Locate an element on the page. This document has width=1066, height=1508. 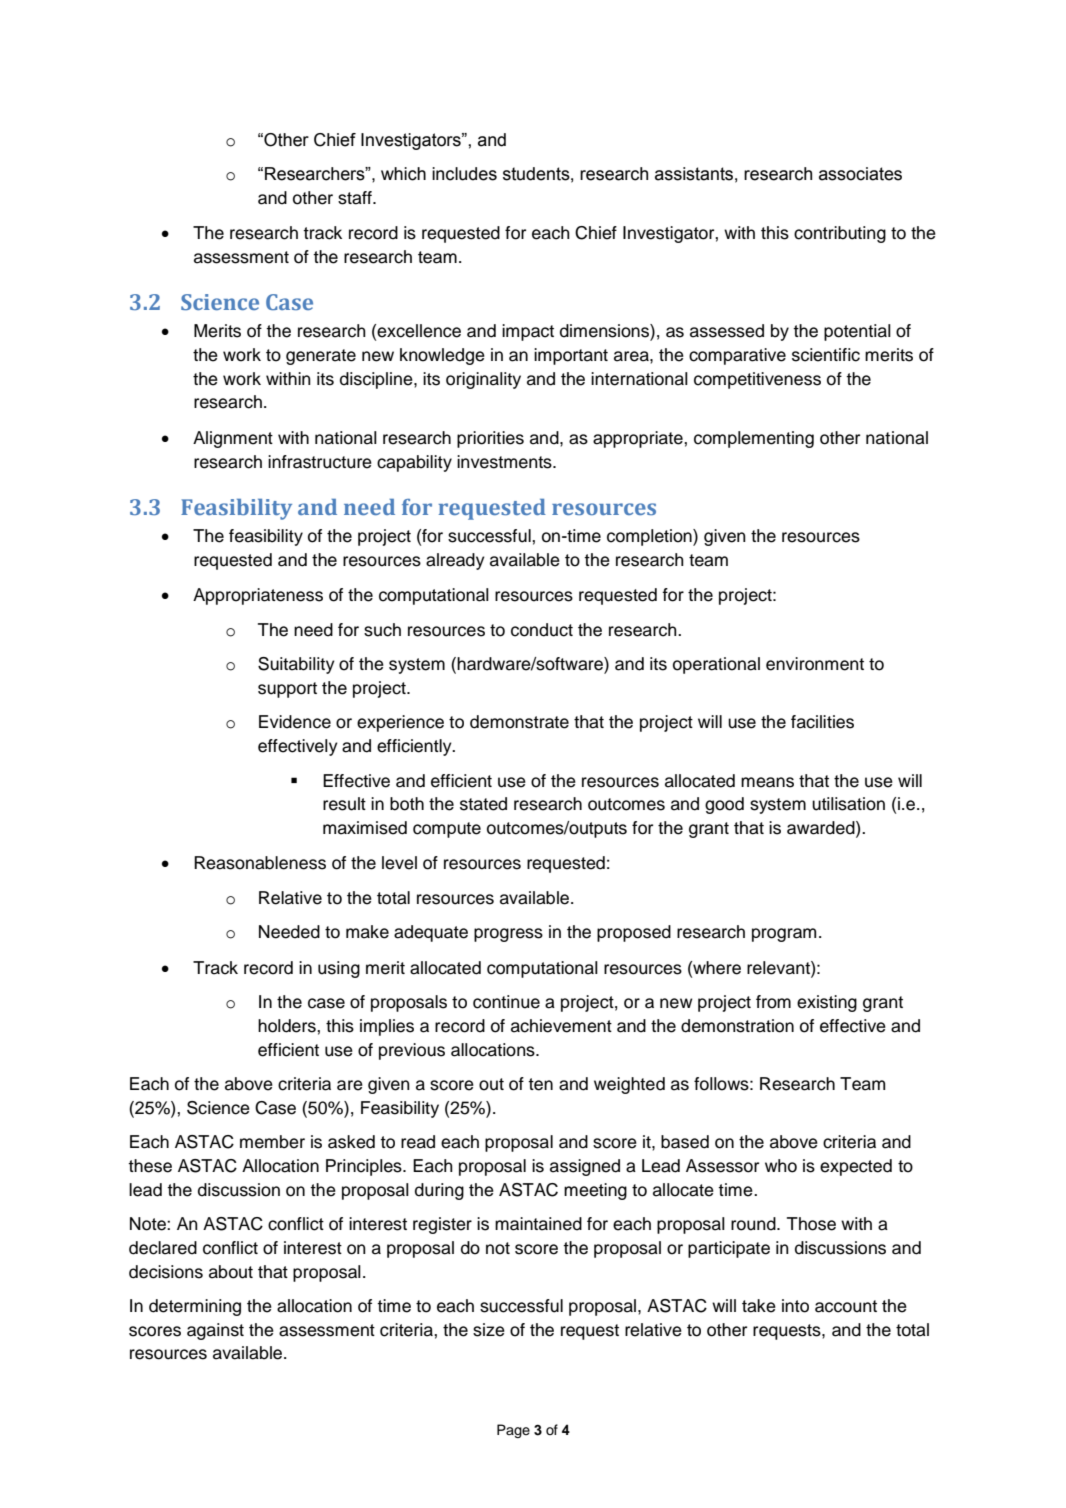
program is located at coordinates (784, 935).
